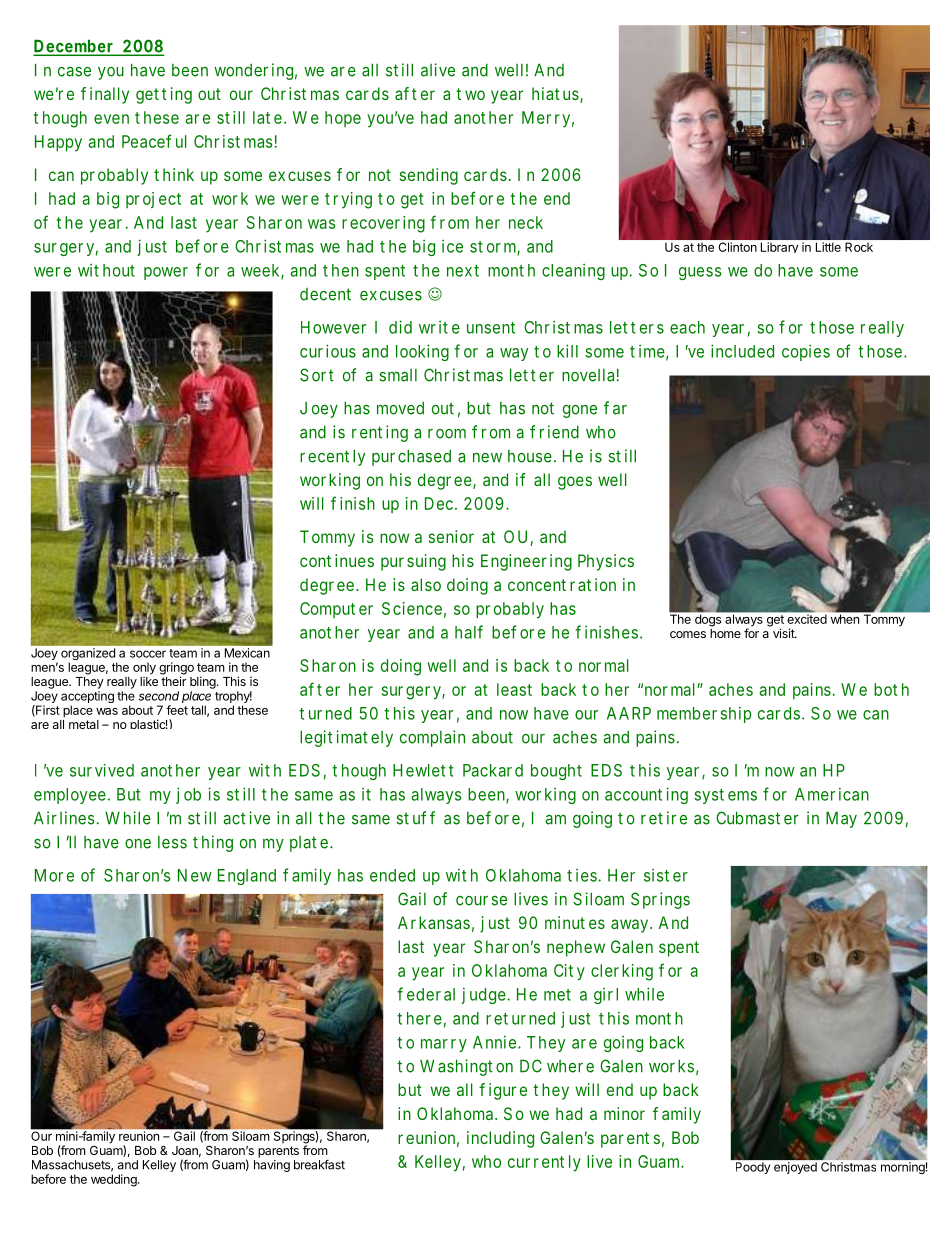  Describe the element at coordinates (700, 273) in the screenshot. I see `guess` at that location.
